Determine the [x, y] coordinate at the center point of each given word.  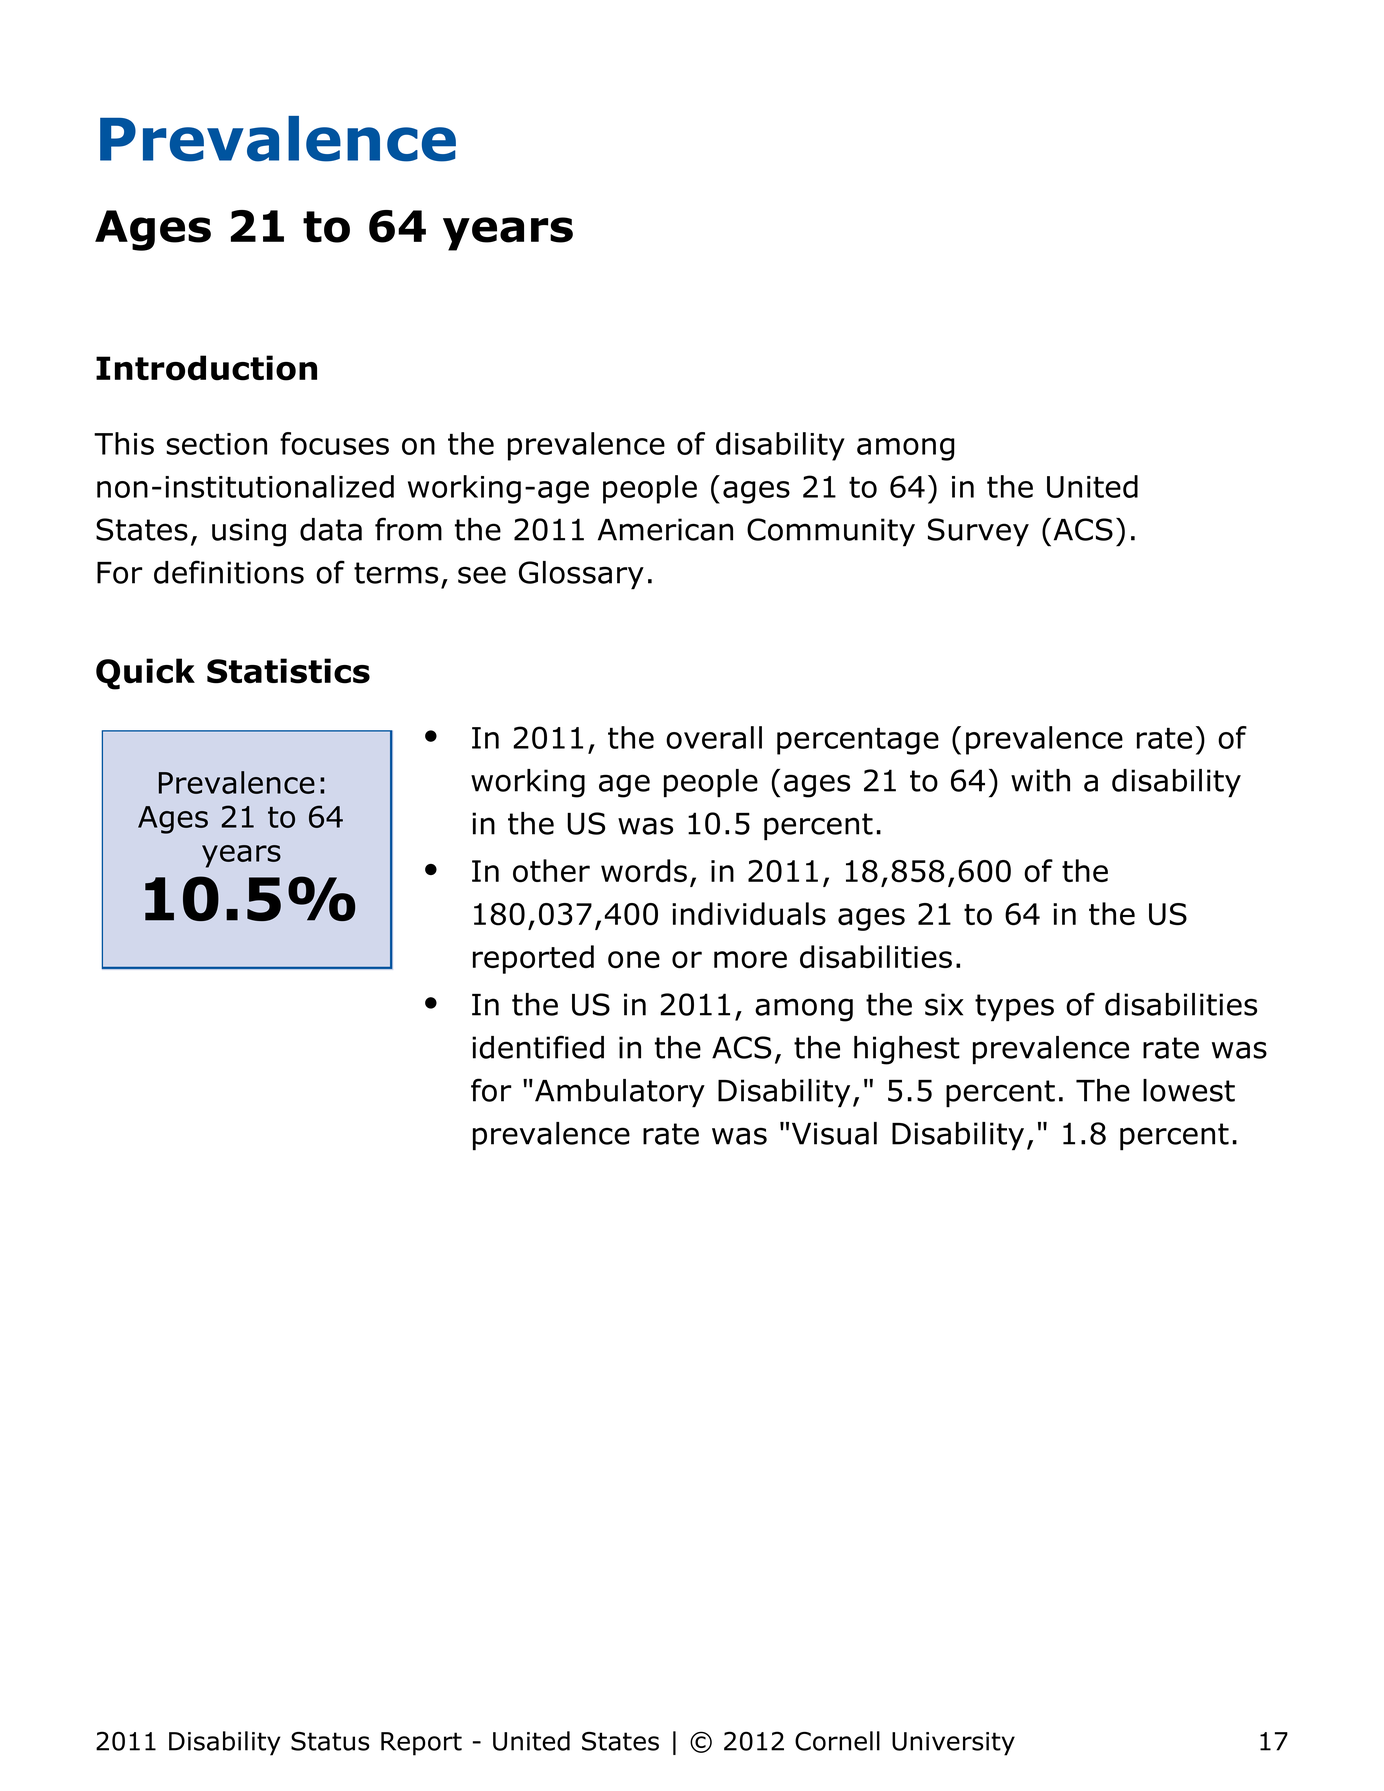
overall [714, 737]
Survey [978, 532]
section [216, 444]
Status [330, 1741]
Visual [834, 1133]
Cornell [837, 1741]
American [665, 529]
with [1040, 780]
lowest [1189, 1090]
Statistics [288, 671]
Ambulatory [620, 1093]
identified [538, 1047]
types [1014, 1008]
